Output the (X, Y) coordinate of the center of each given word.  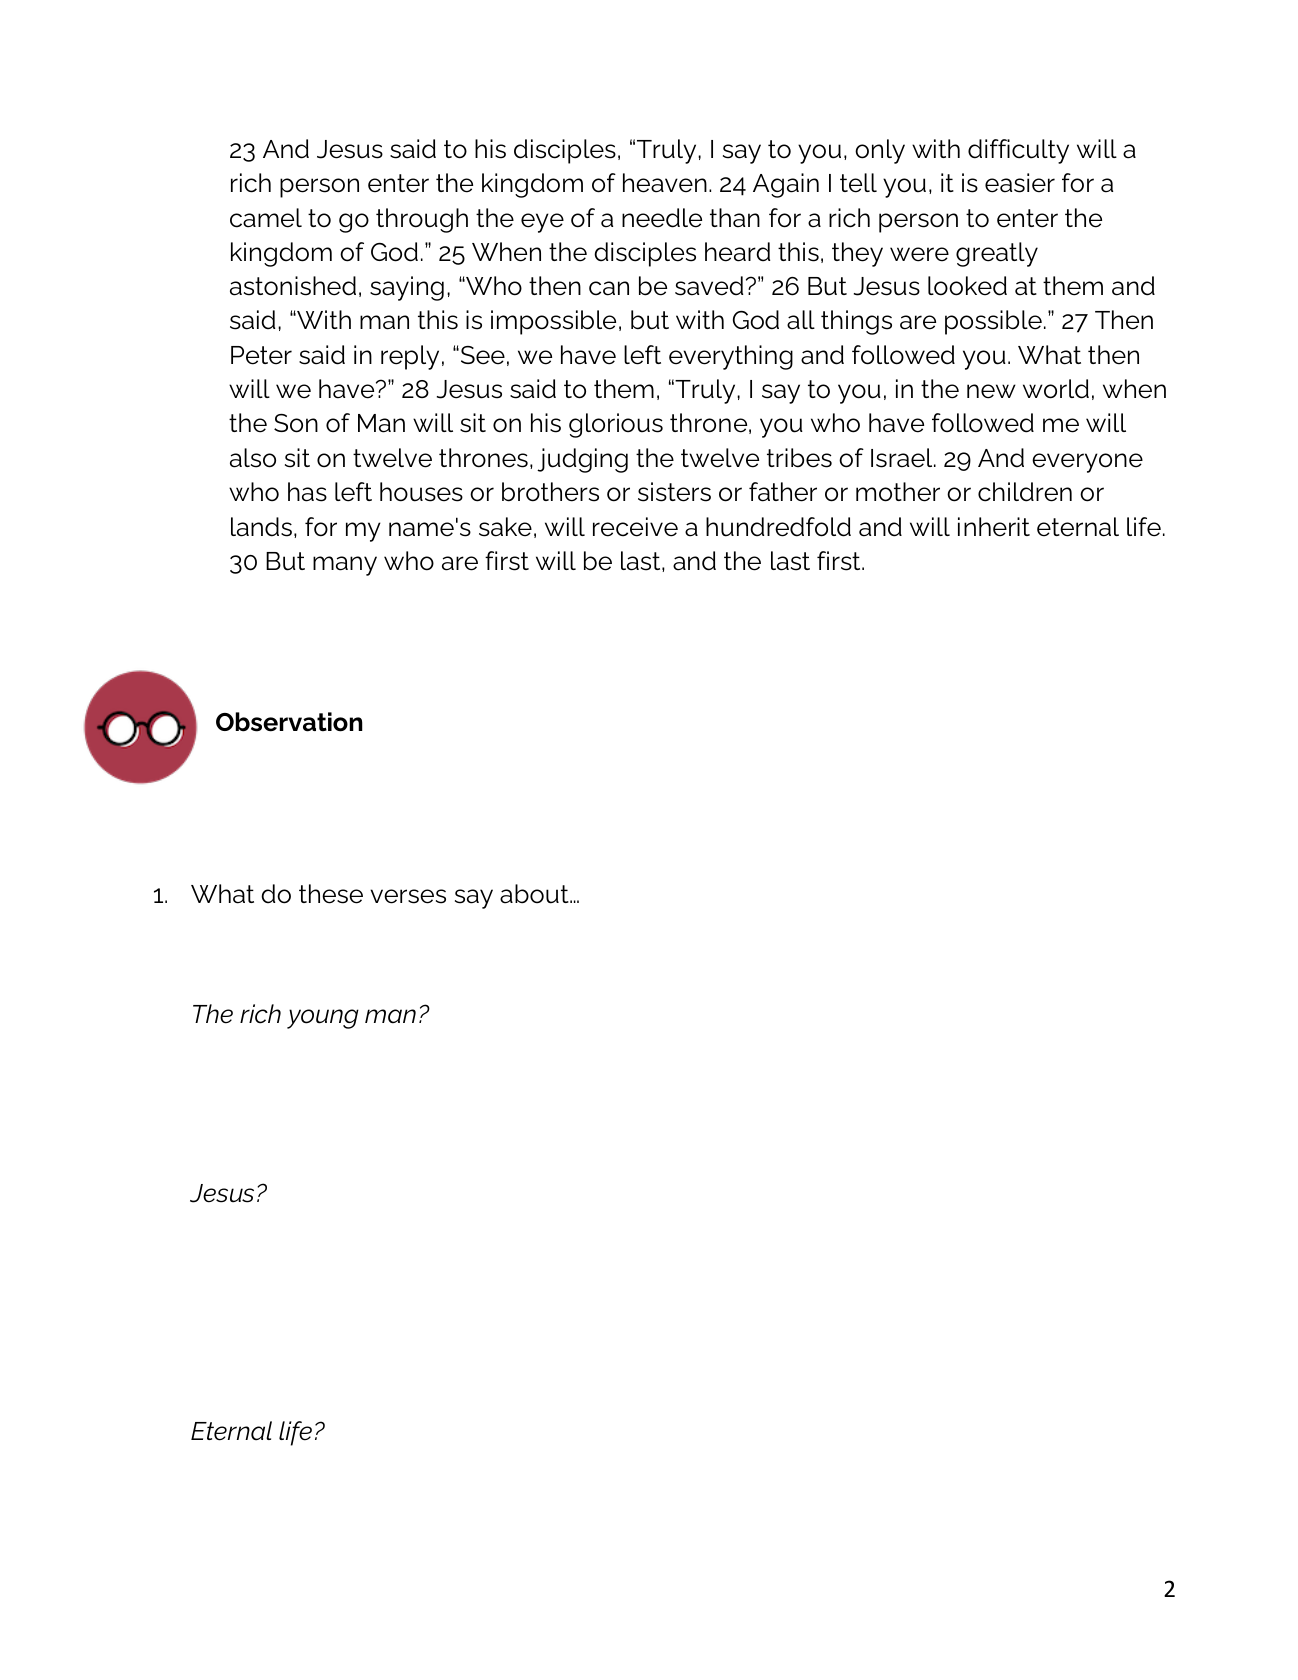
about (535, 894)
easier (1020, 183)
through (422, 220)
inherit (994, 527)
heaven (665, 183)
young (323, 1019)
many (345, 566)
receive (635, 527)
